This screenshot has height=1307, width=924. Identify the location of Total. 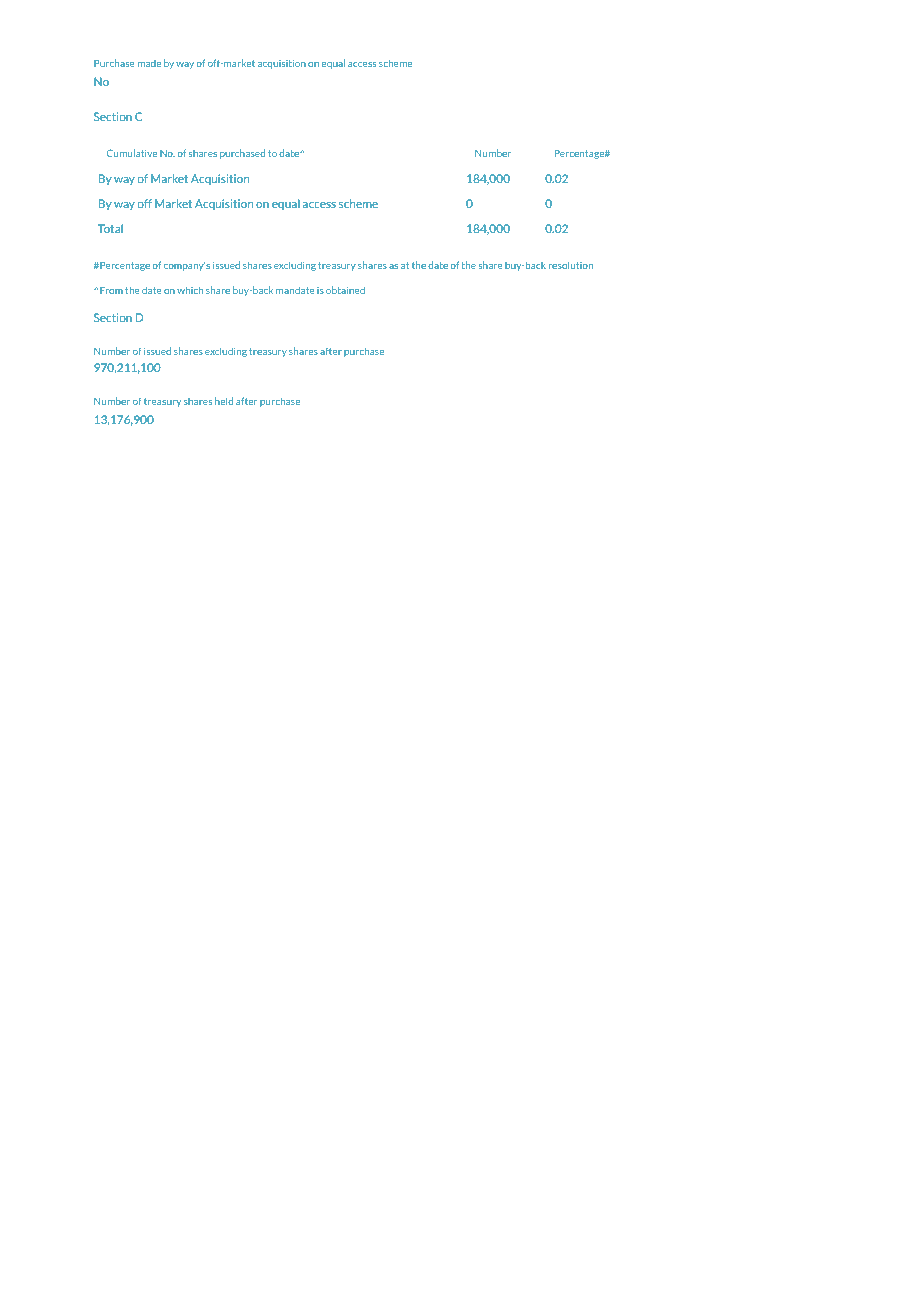
(110, 228).
